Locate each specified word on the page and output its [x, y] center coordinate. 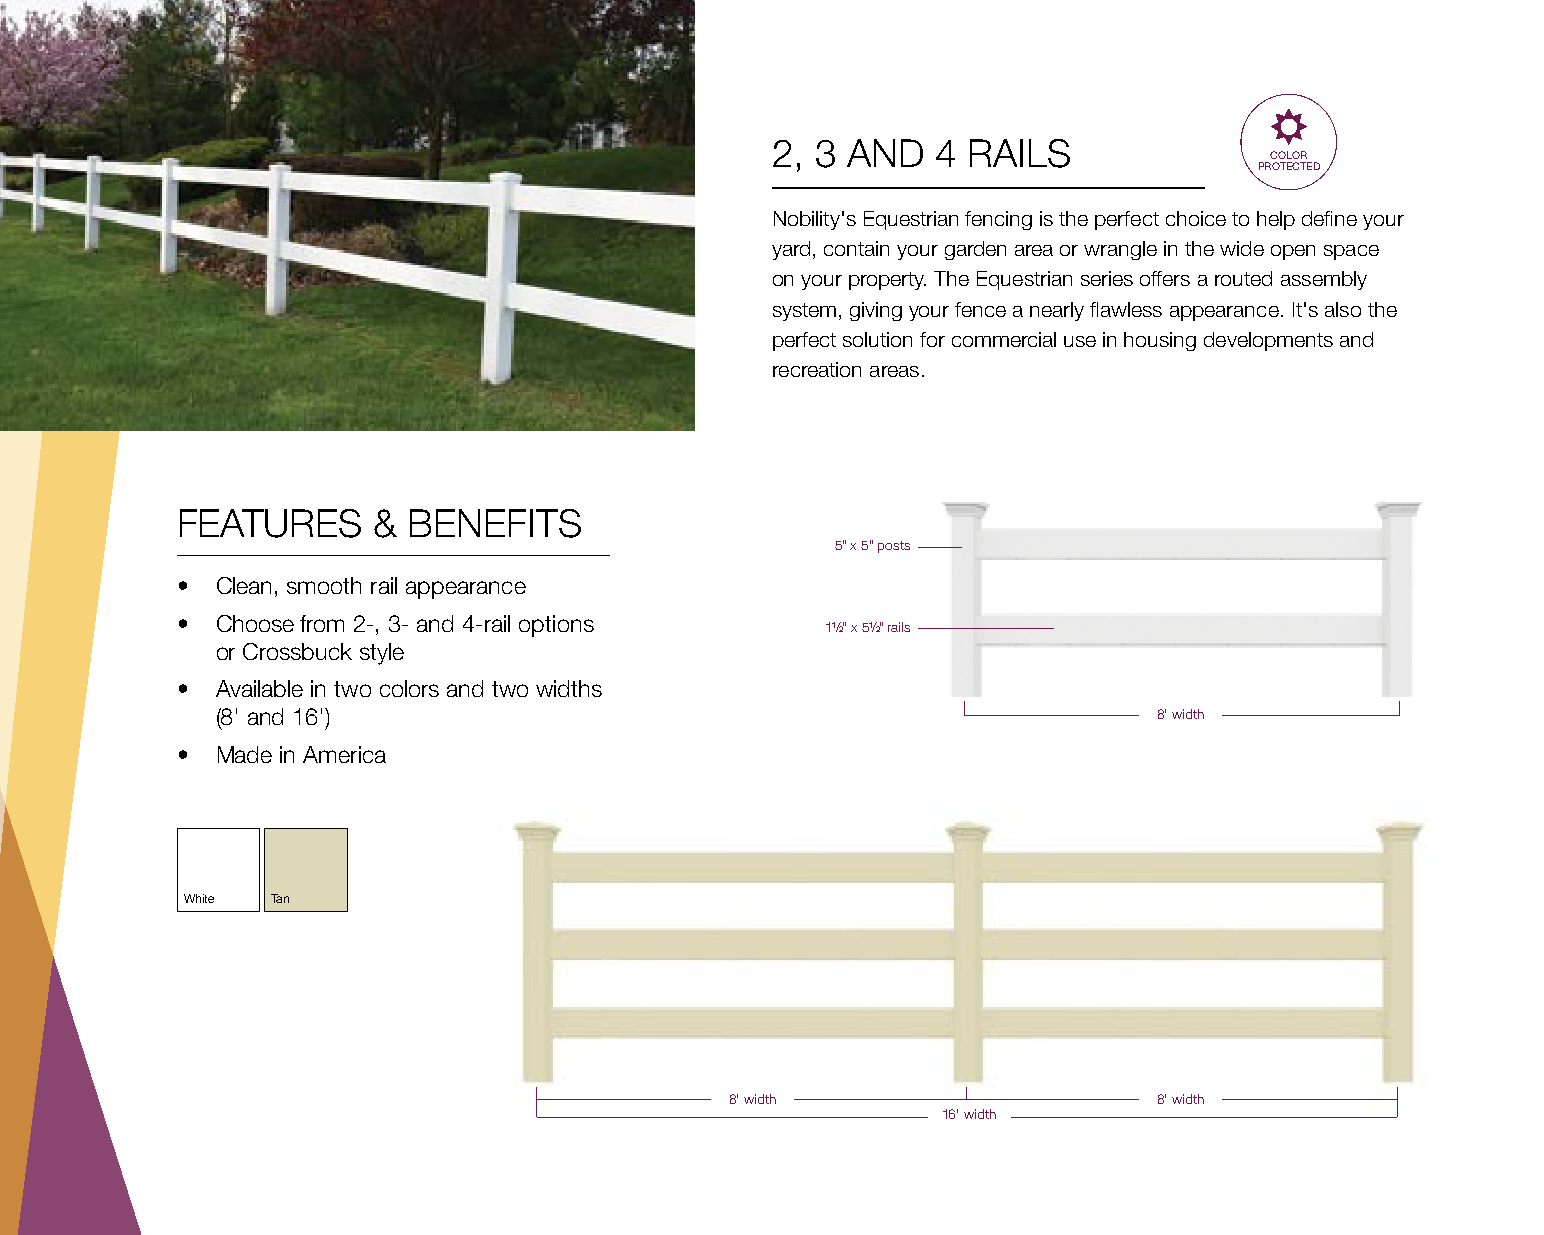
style [382, 654]
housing [1160, 341]
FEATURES [270, 523]
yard [791, 250]
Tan [280, 898]
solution [877, 339]
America [344, 754]
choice [1196, 218]
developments [1268, 341]
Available [259, 688]
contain [856, 248]
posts [894, 547]
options [556, 626]
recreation [817, 369]
